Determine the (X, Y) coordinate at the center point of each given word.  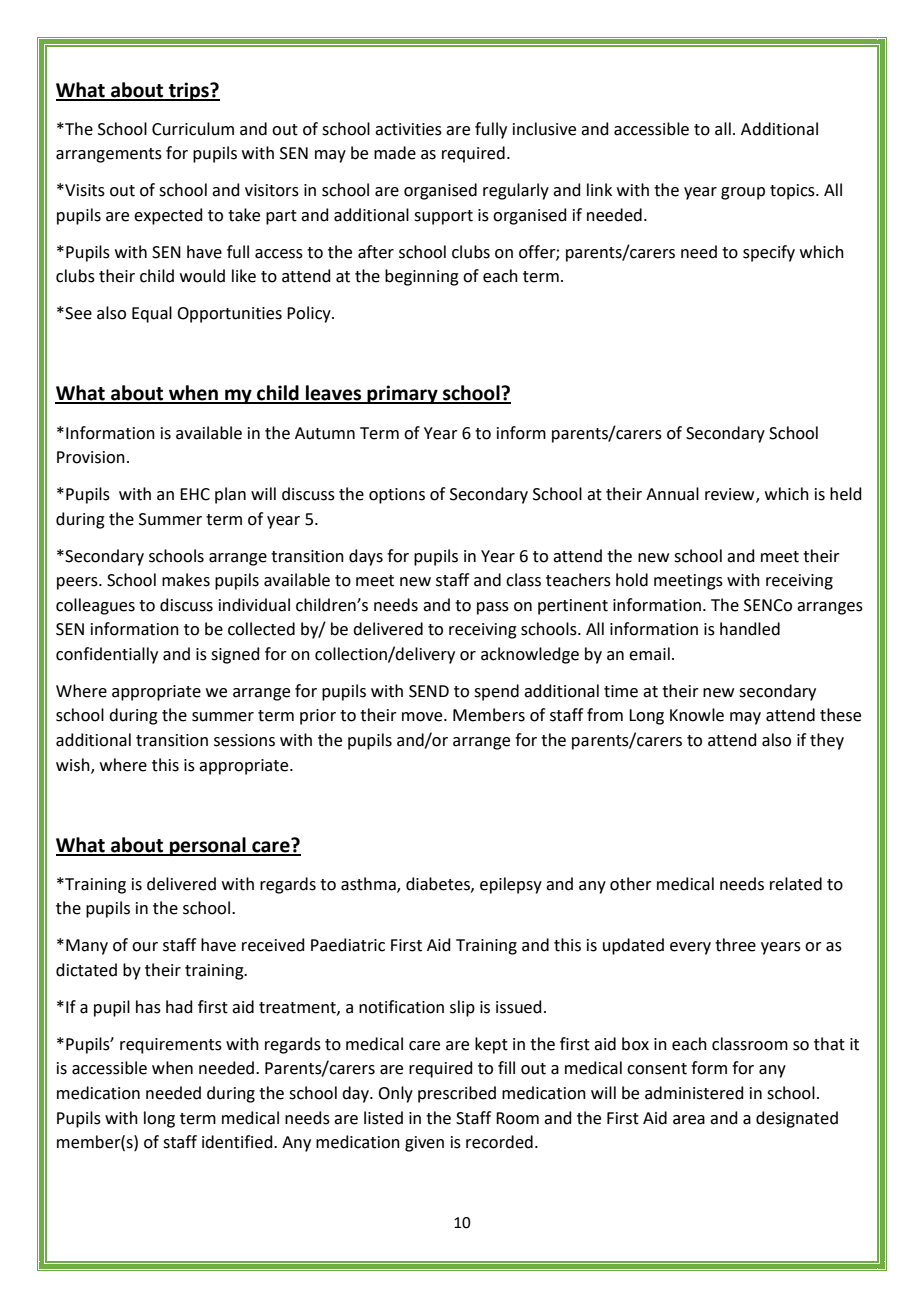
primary (403, 394)
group (743, 193)
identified (238, 1142)
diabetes (439, 884)
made (395, 153)
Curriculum (193, 129)
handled (750, 629)
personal (208, 846)
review (731, 495)
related (796, 884)
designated (797, 1119)
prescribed (457, 1094)
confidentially (107, 655)
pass (493, 608)
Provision (91, 457)
